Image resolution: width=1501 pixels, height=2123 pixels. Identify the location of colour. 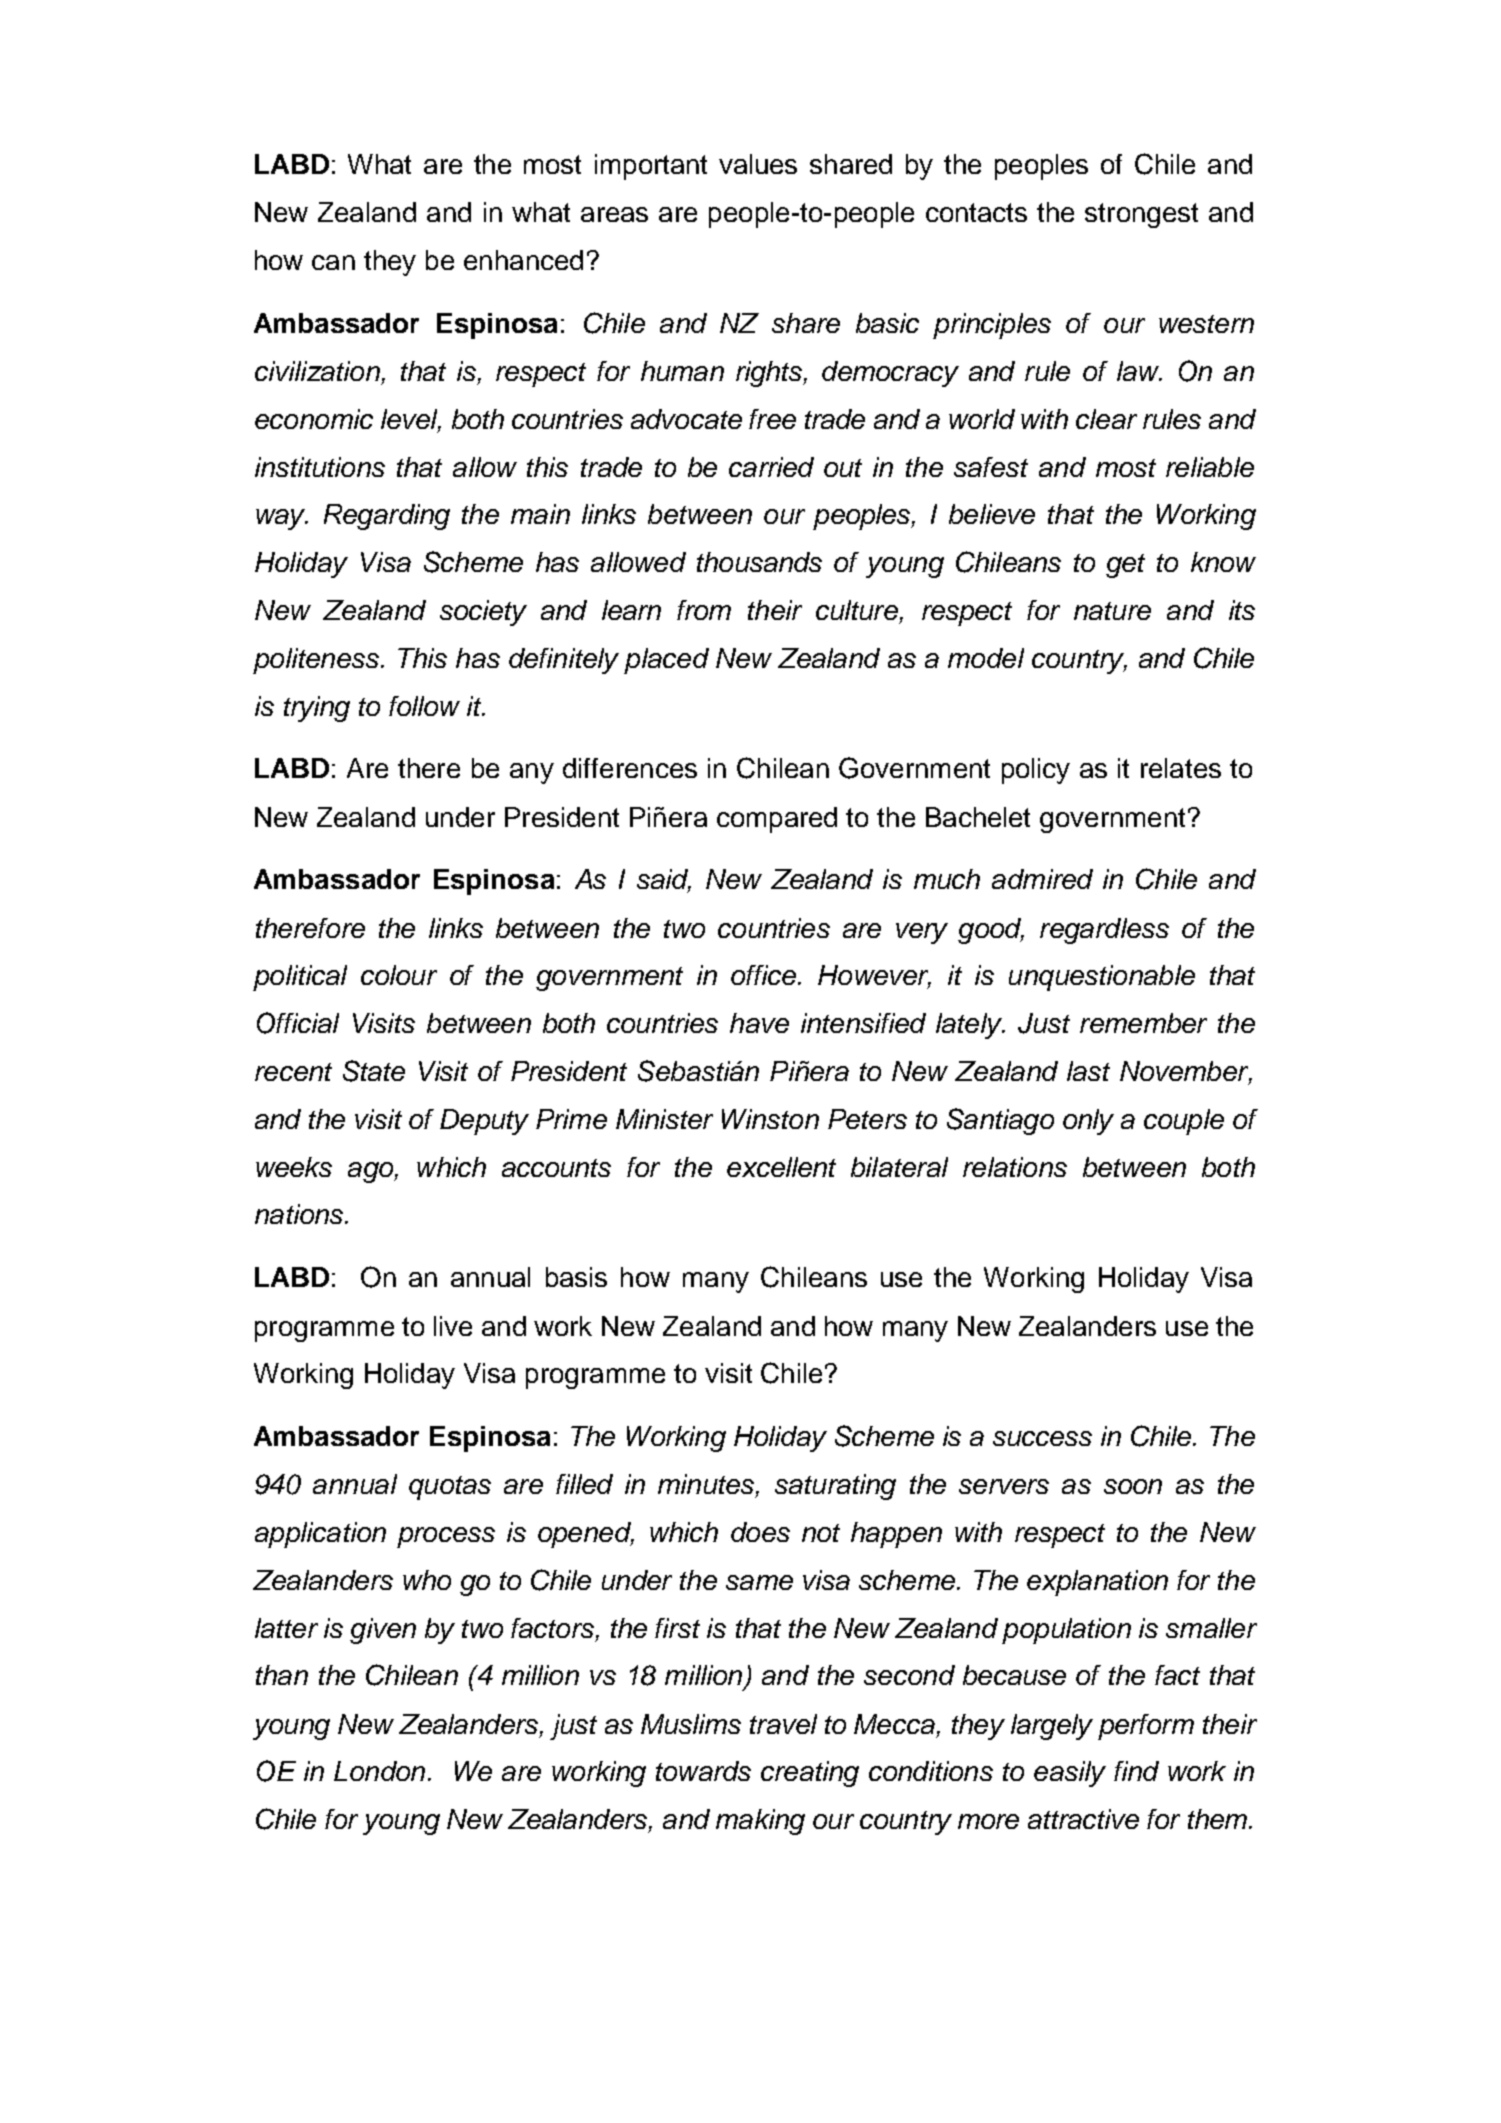
(399, 975).
